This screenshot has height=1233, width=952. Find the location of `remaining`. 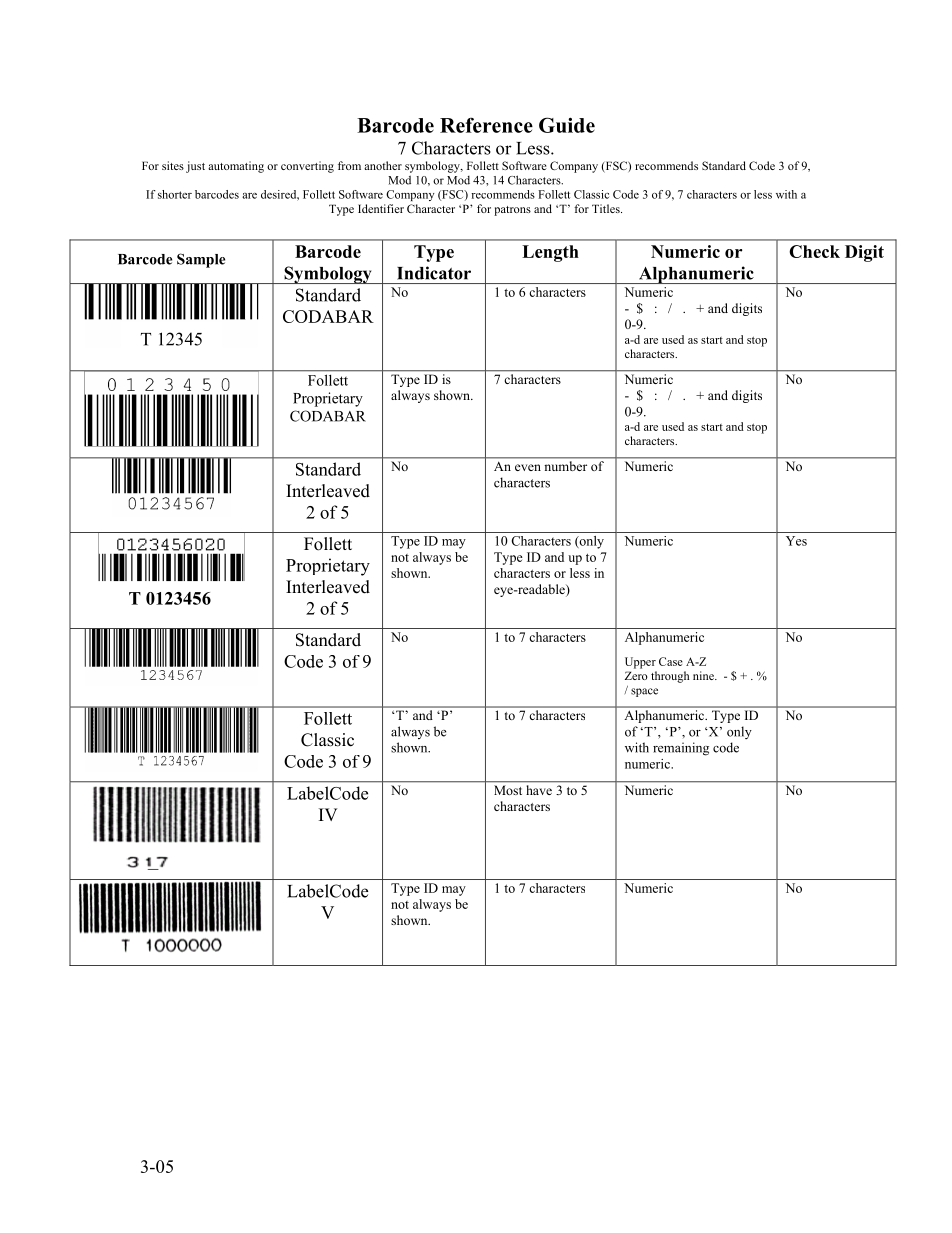

remaining is located at coordinates (681, 749).
